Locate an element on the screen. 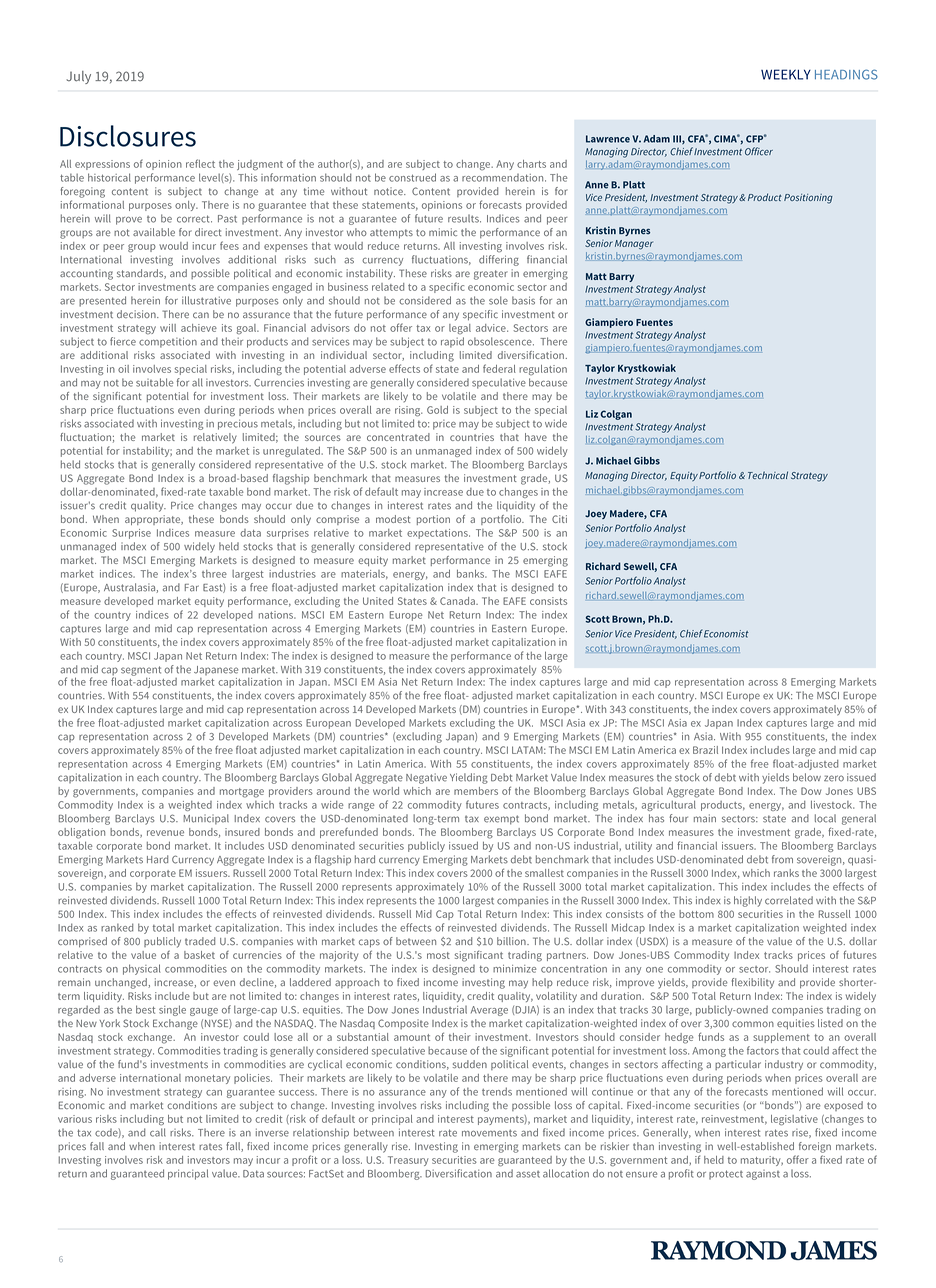 The height and width of the screenshot is (1288, 936). Economist is located at coordinates (726, 634).
